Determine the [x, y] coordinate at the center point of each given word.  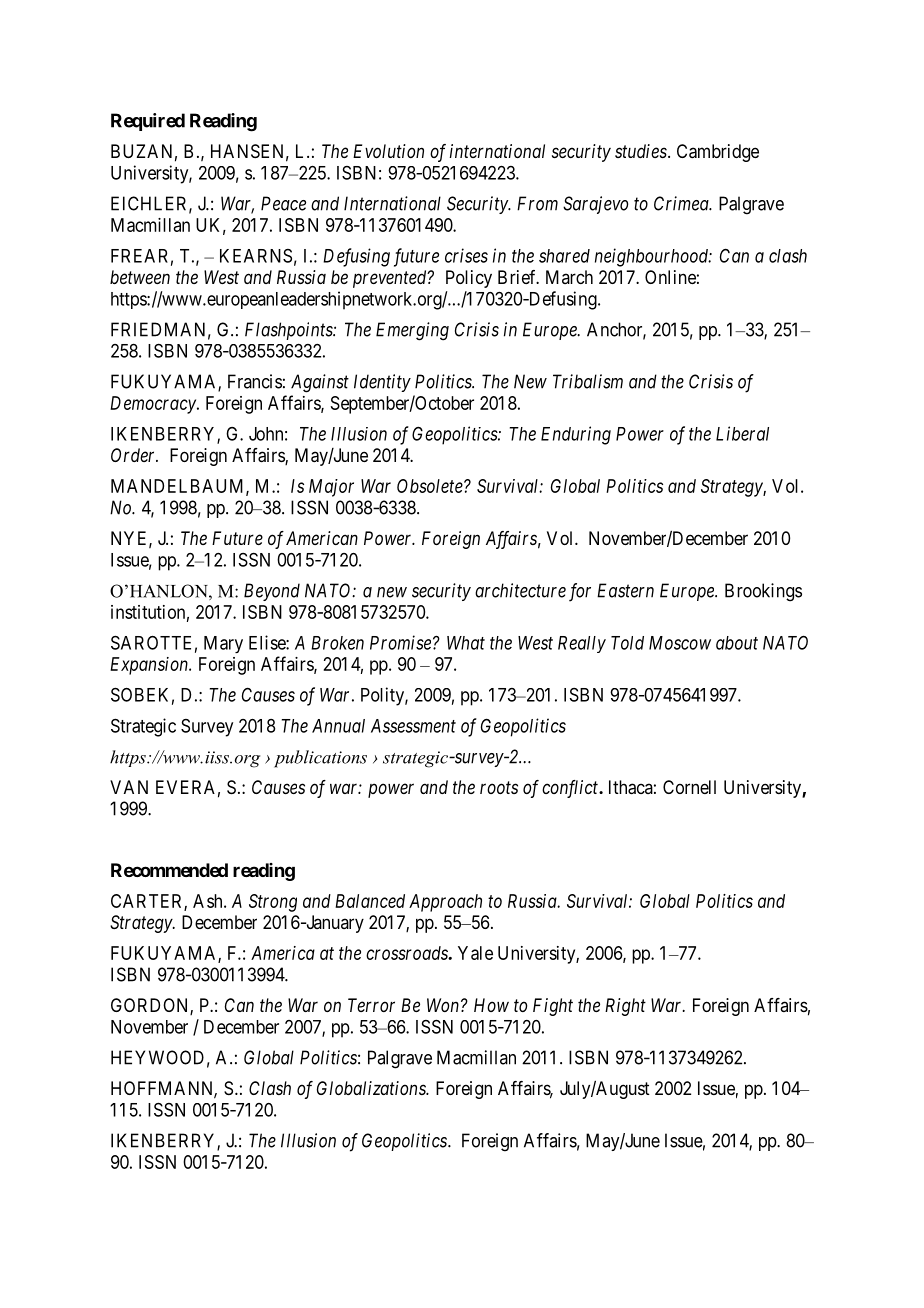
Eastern [625, 590]
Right [625, 1007]
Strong [273, 903]
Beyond [272, 592]
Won [443, 1005]
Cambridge [718, 153]
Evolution [388, 151]
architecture [520, 590]
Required [148, 122]
